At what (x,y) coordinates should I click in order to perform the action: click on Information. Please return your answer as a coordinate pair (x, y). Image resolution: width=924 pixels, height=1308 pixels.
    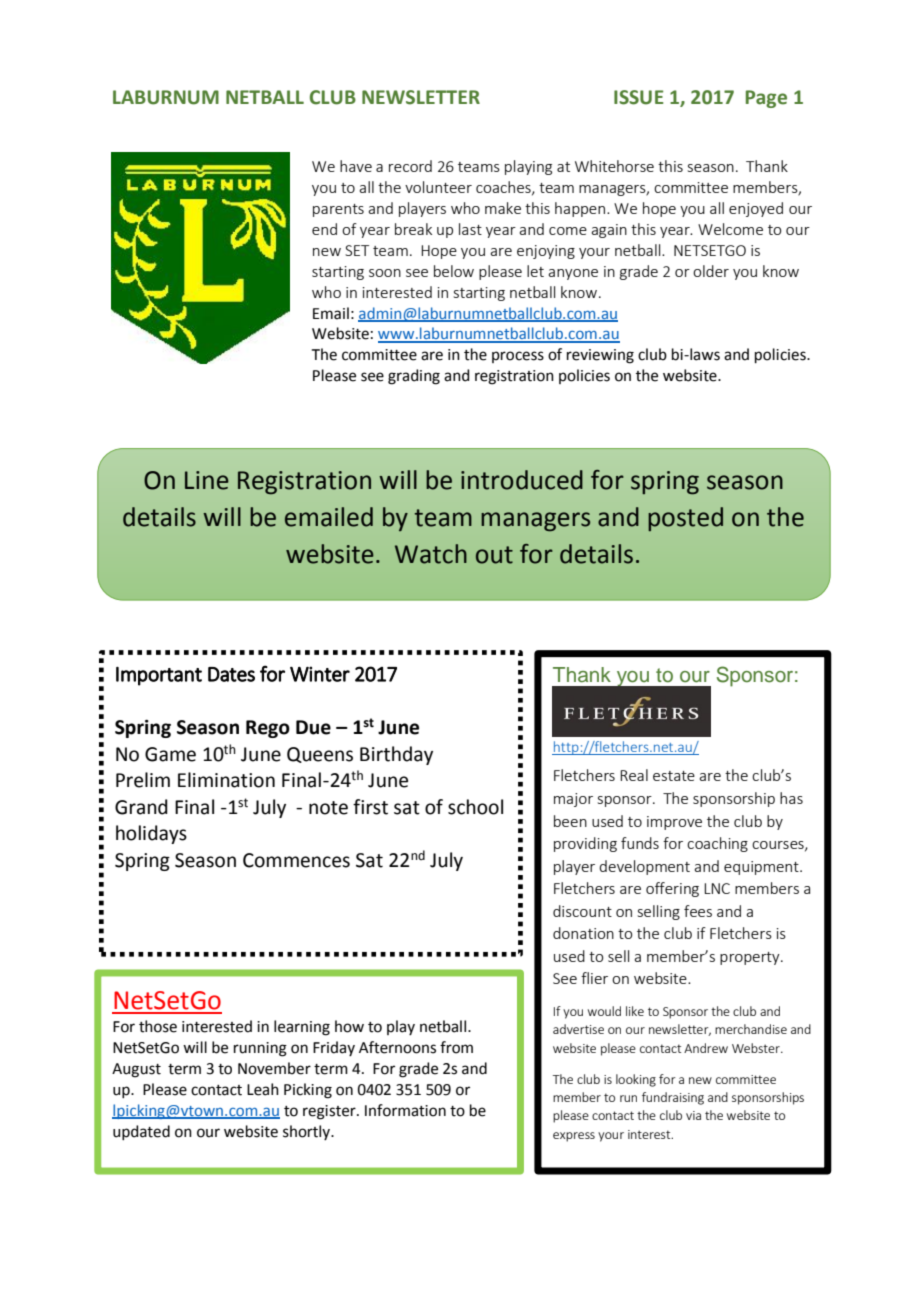
    Looking at the image, I should click on (405, 1110).
